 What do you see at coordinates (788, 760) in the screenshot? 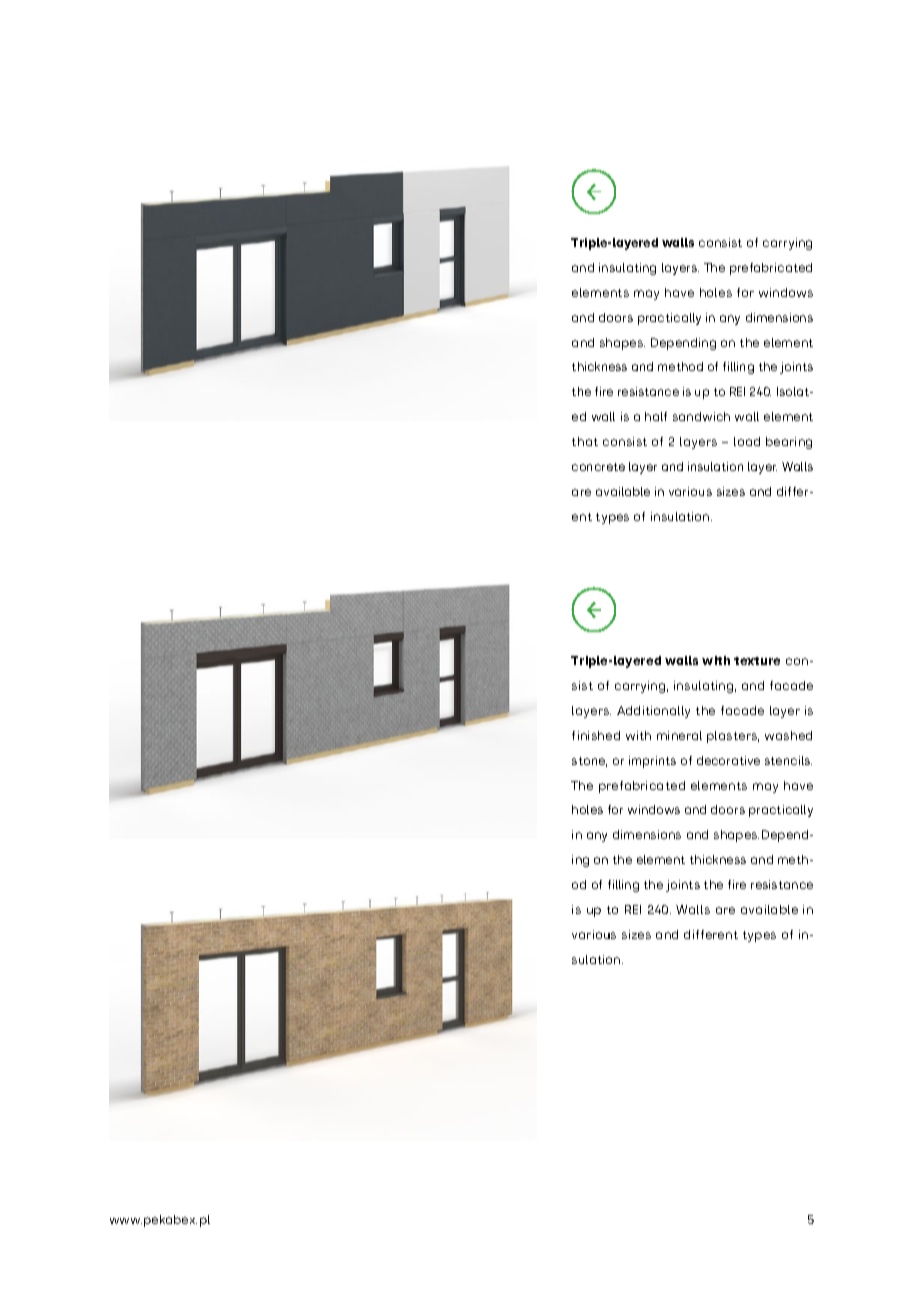
I see `stencils` at bounding box center [788, 760].
